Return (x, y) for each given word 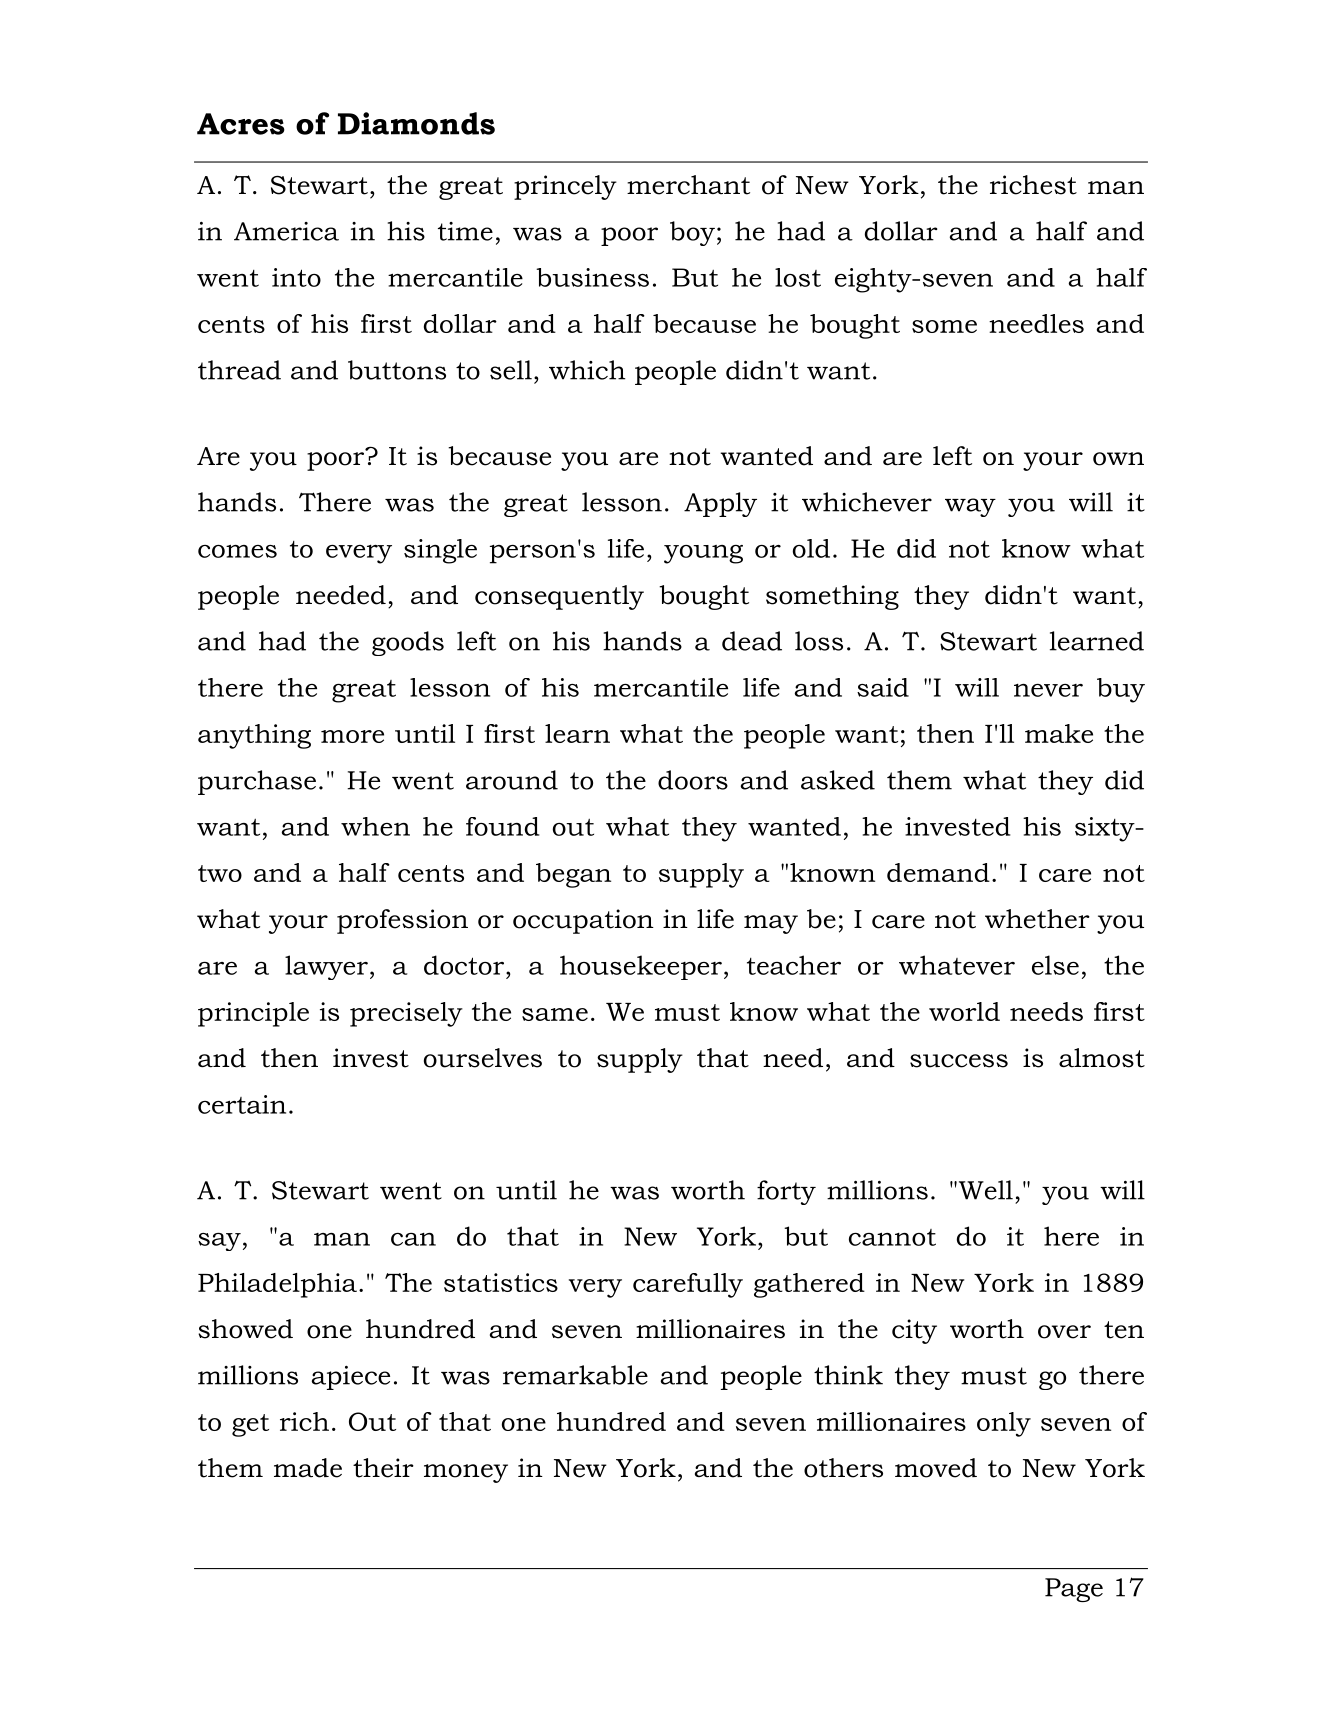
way (970, 507)
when (375, 826)
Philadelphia (277, 1285)
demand (938, 872)
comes (237, 551)
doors (693, 780)
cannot (892, 1237)
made (308, 1468)
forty (786, 1192)
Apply (720, 504)
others (843, 1468)
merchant (688, 185)
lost (798, 277)
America (286, 231)
